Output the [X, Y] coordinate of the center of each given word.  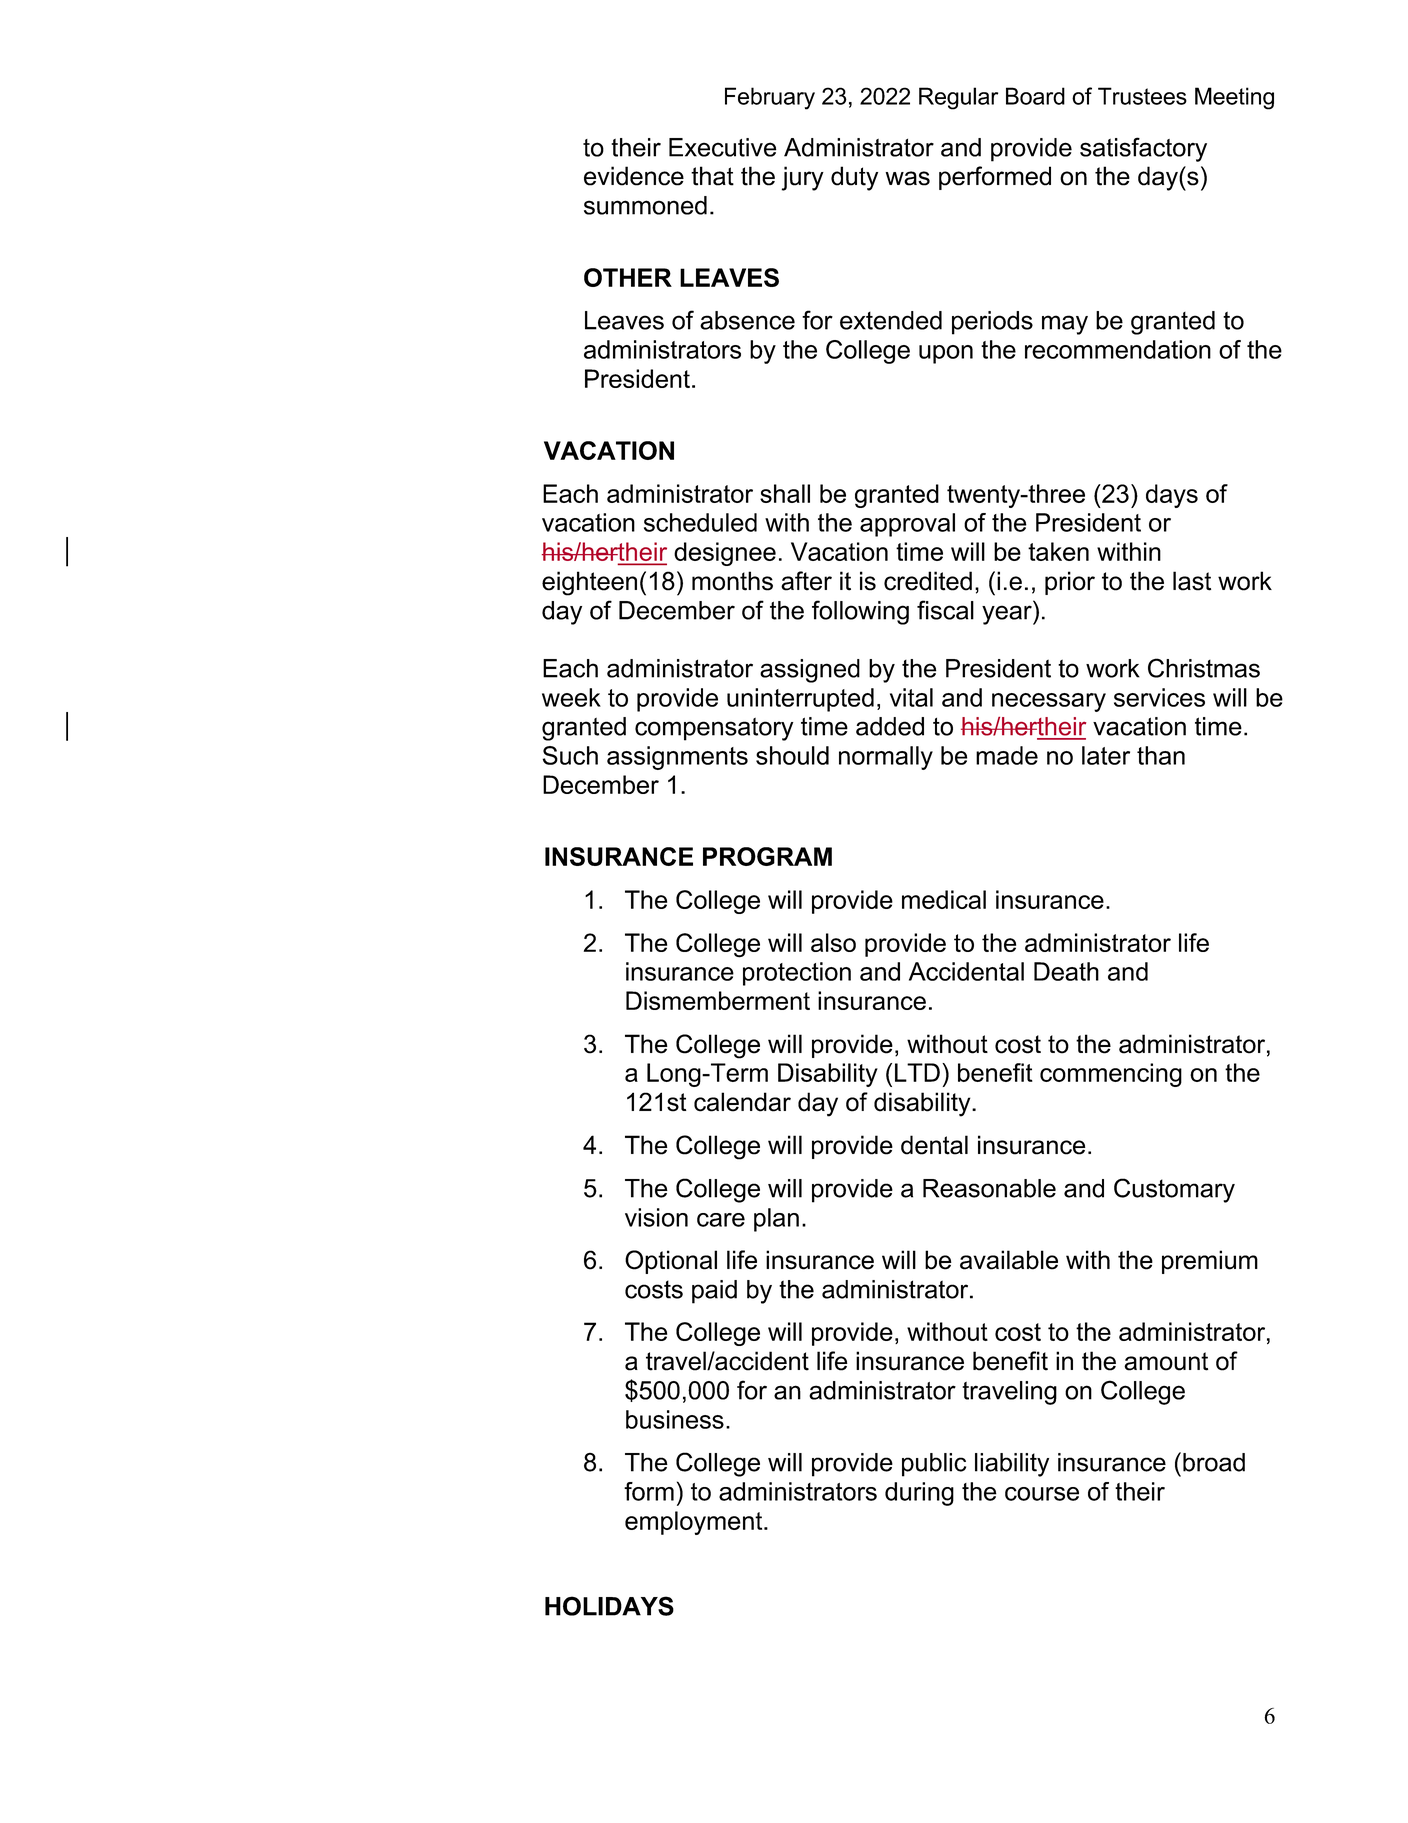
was [908, 178]
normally [886, 758]
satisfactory [1143, 149]
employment [695, 1523]
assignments [677, 758]
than [1161, 755]
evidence [634, 176]
